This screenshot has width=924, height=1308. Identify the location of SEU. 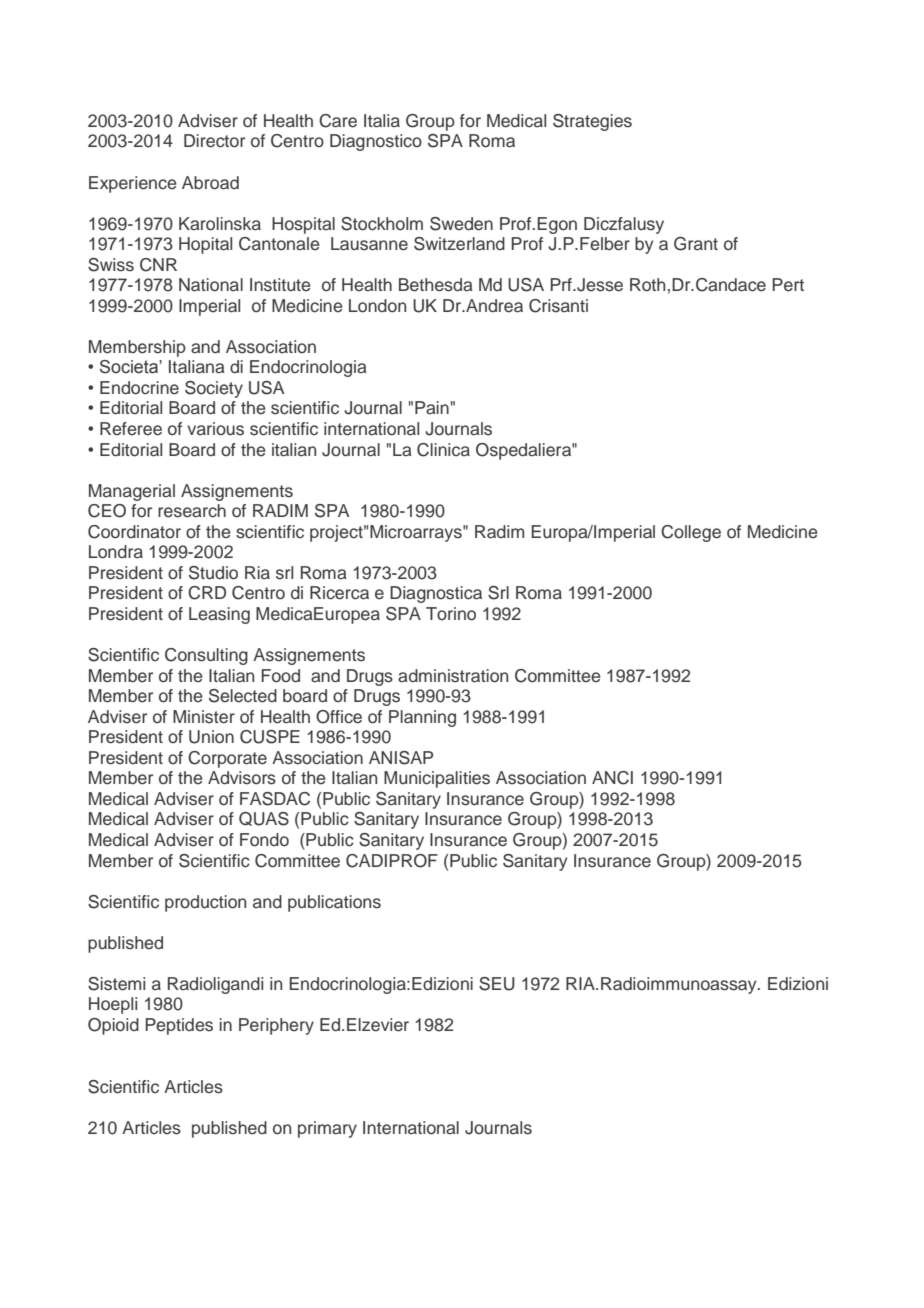
(497, 984).
